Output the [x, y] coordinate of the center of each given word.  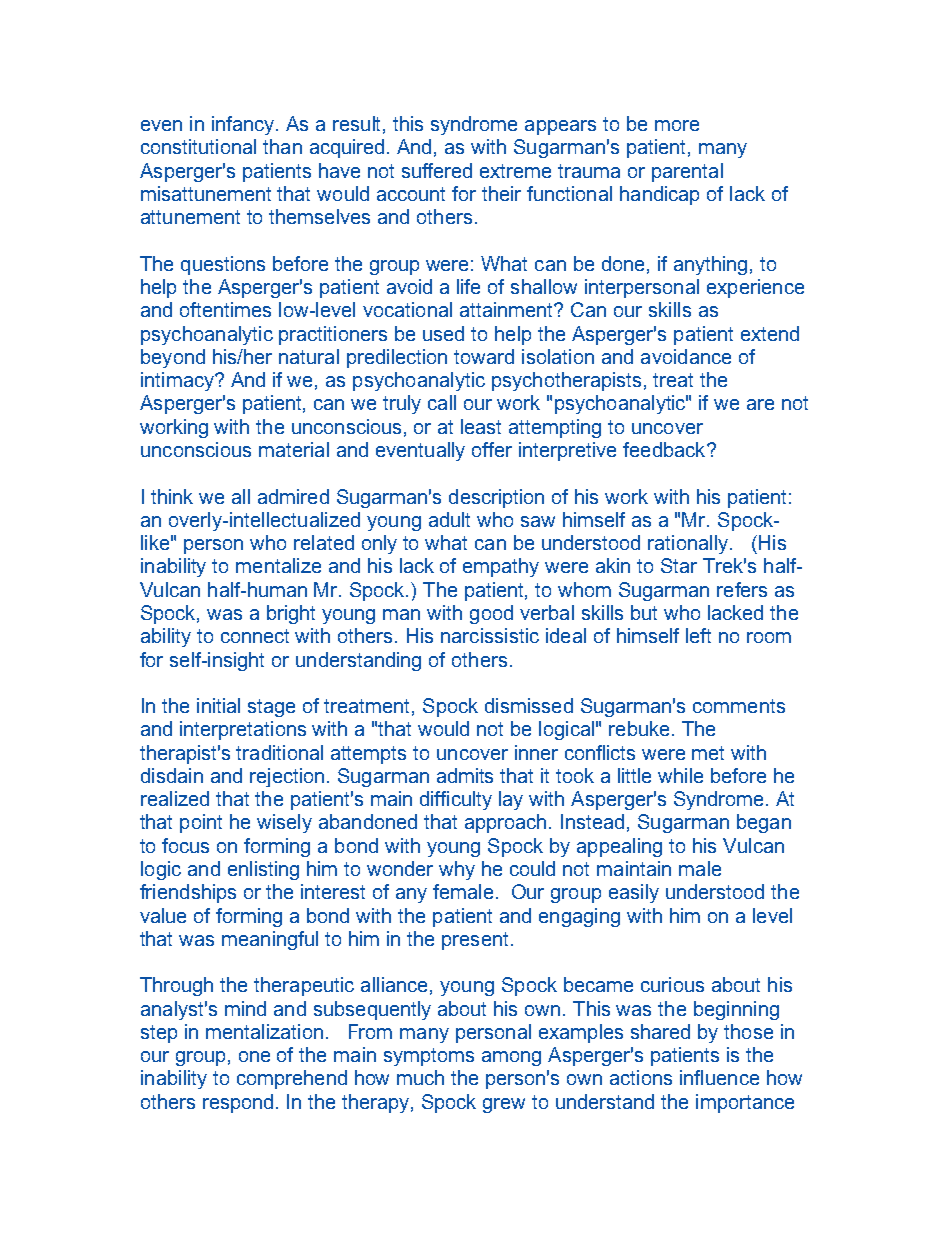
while [680, 775]
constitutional [198, 146]
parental [687, 172]
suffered [437, 170]
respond [238, 1103]
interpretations [243, 730]
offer [492, 449]
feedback [665, 449]
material [294, 449]
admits [465, 775]
